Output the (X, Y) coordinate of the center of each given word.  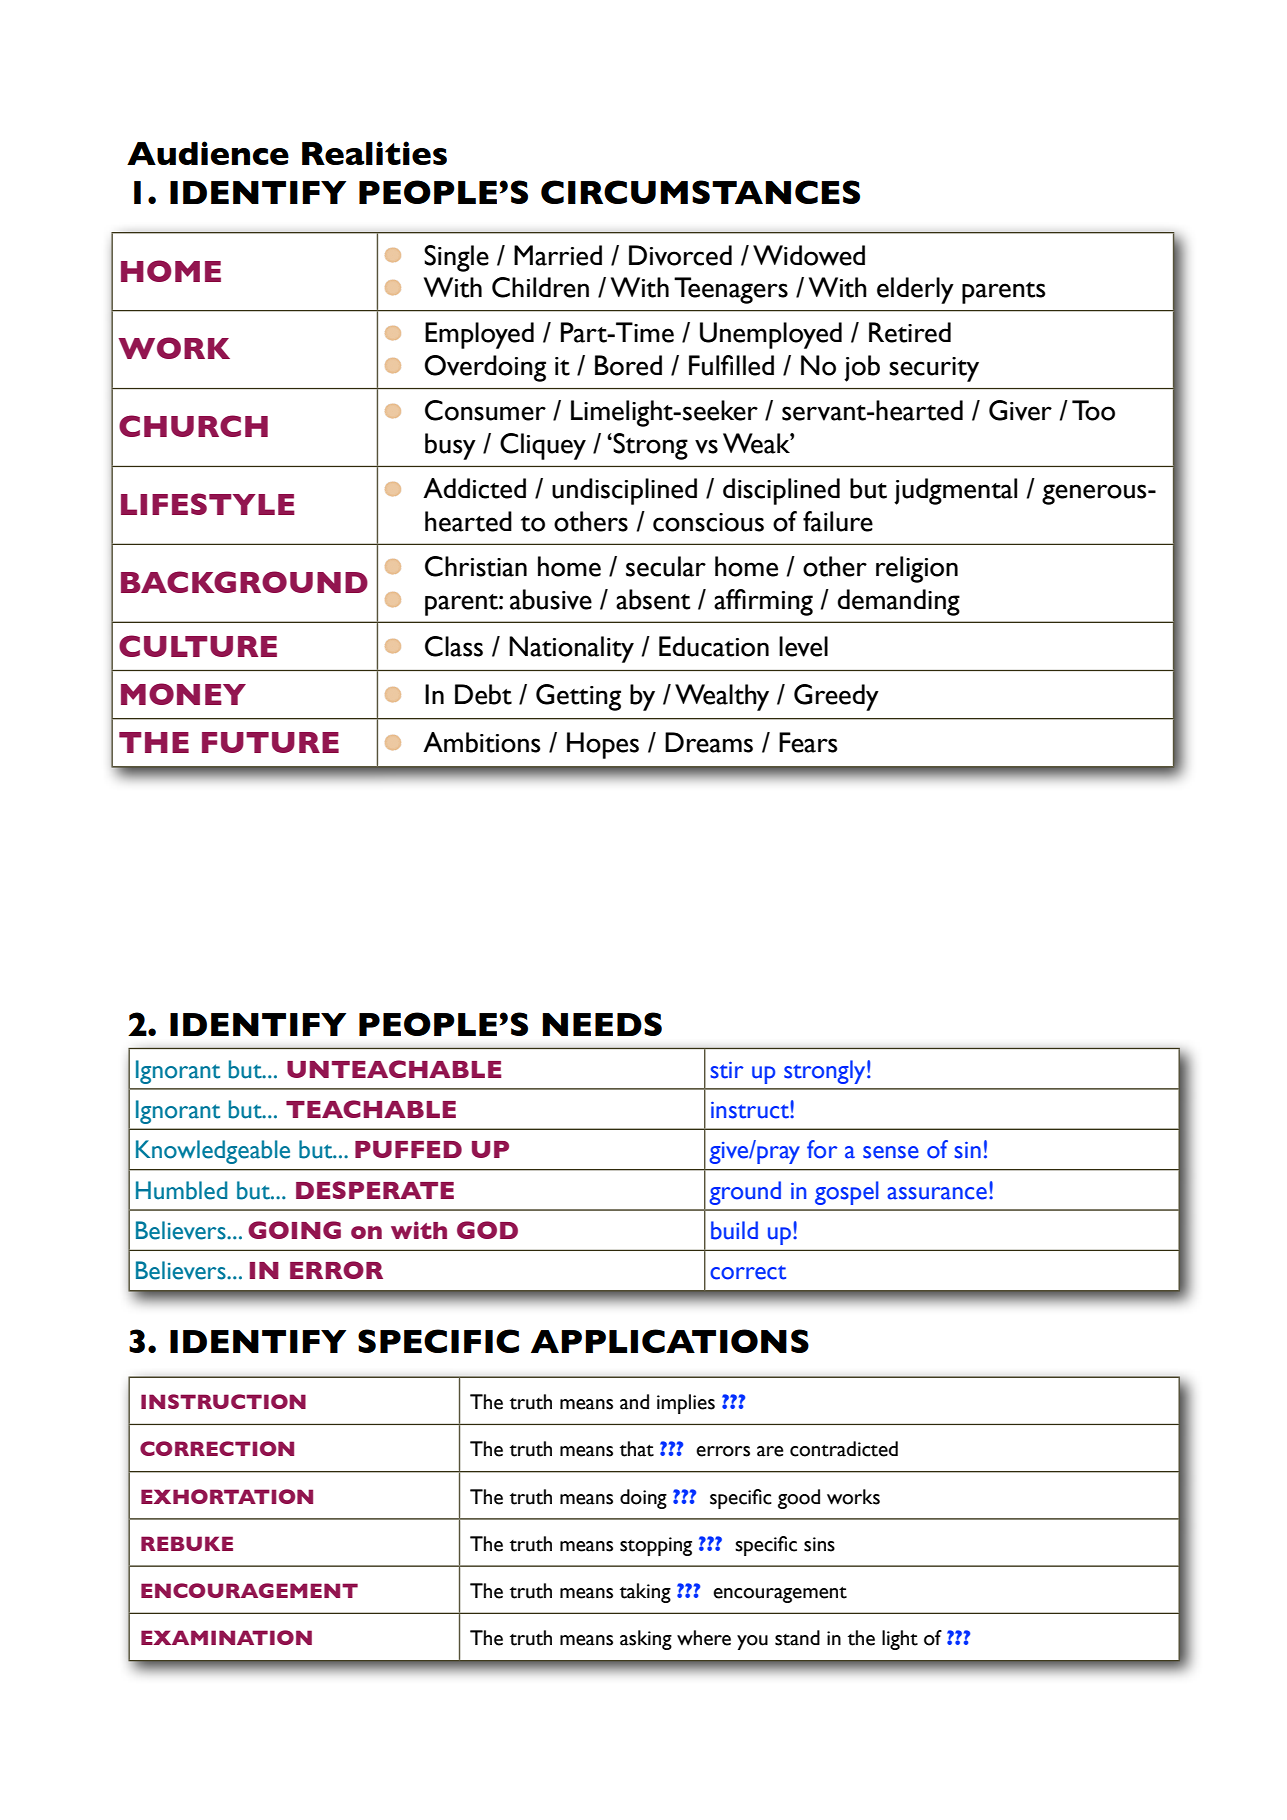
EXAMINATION (226, 1637)
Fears (808, 742)
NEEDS (602, 1024)
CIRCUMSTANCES (700, 192)
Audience (208, 153)
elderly (915, 290)
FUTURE (270, 742)
